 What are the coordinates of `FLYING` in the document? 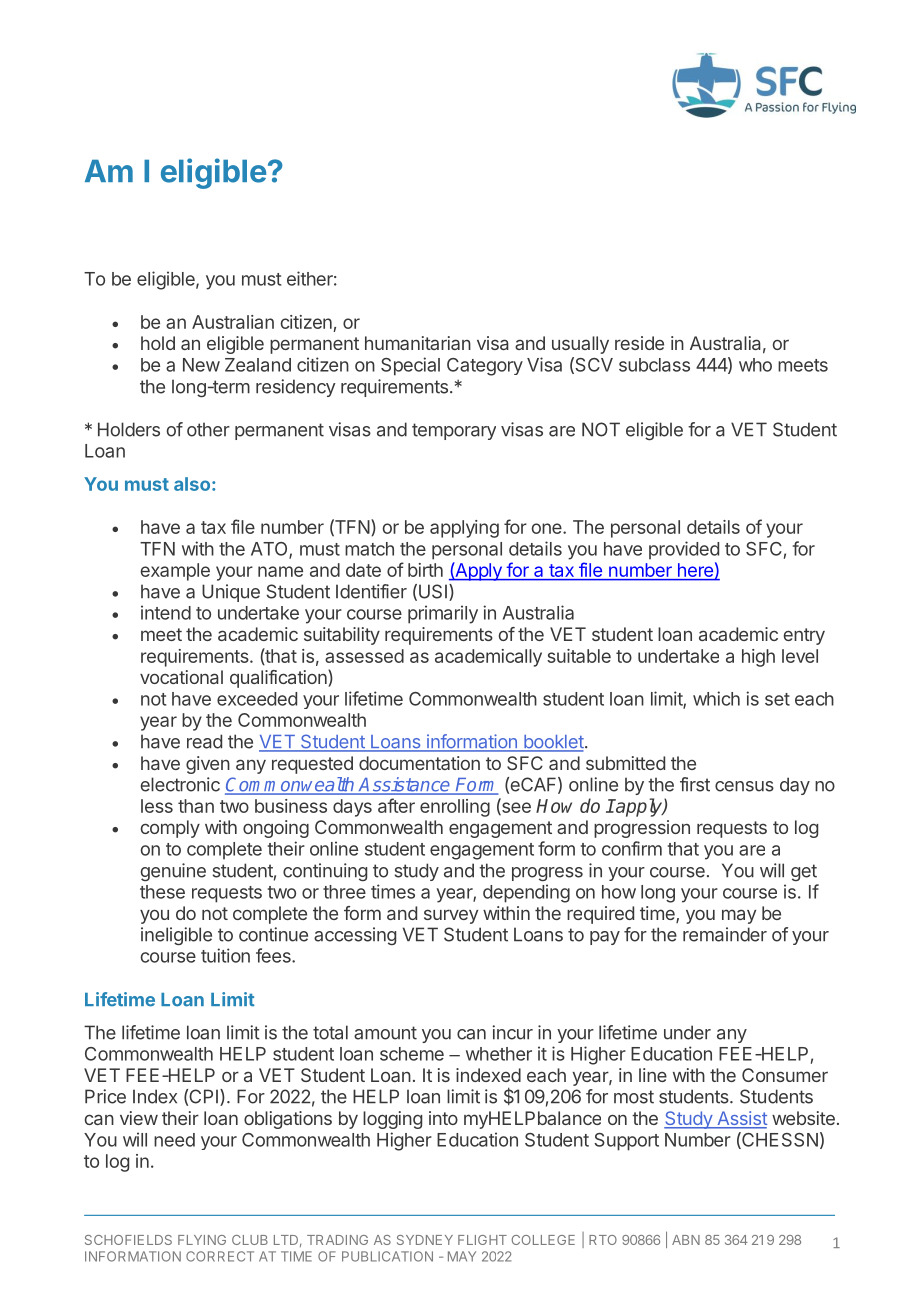 It's located at (202, 1240).
